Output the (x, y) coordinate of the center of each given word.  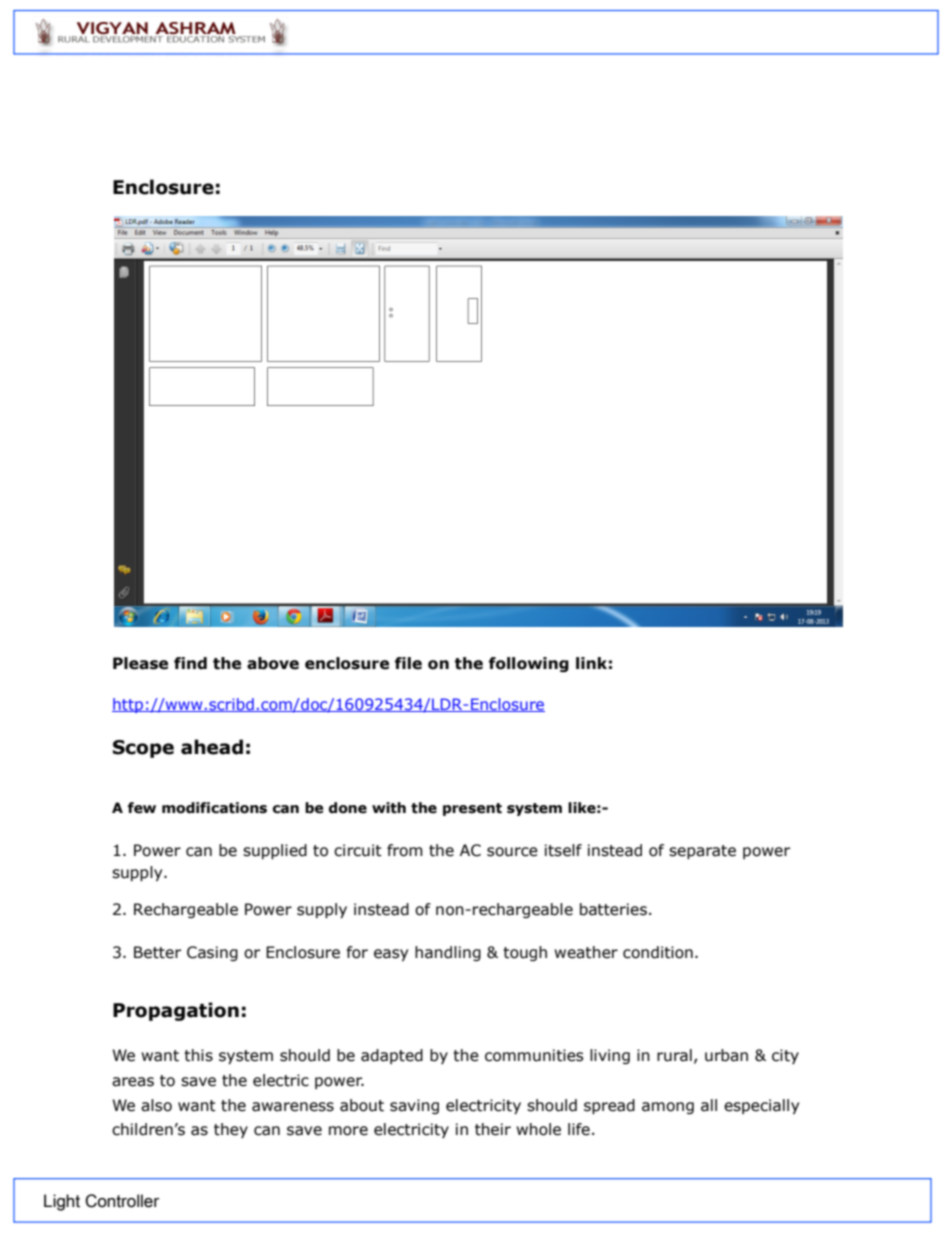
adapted (392, 1056)
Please (140, 663)
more (348, 1131)
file (408, 663)
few (142, 808)
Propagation (176, 1011)
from (405, 850)
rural (674, 1055)
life (579, 1129)
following (529, 664)
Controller (122, 1201)
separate (702, 852)
